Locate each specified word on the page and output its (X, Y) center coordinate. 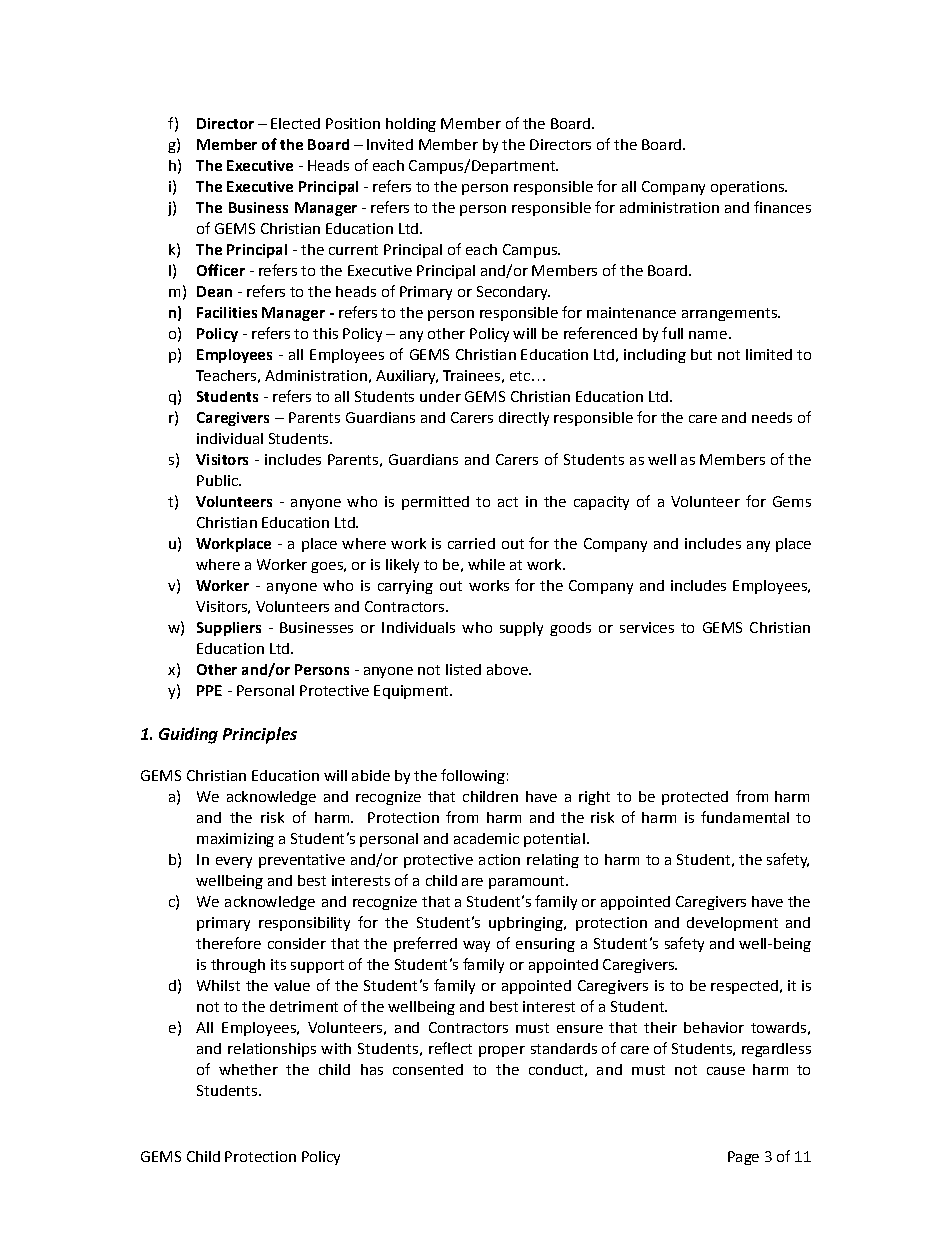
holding (411, 125)
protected (695, 798)
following (473, 776)
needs (772, 417)
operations (748, 188)
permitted (435, 503)
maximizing (235, 840)
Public (218, 480)
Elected (295, 123)
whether (248, 1069)
